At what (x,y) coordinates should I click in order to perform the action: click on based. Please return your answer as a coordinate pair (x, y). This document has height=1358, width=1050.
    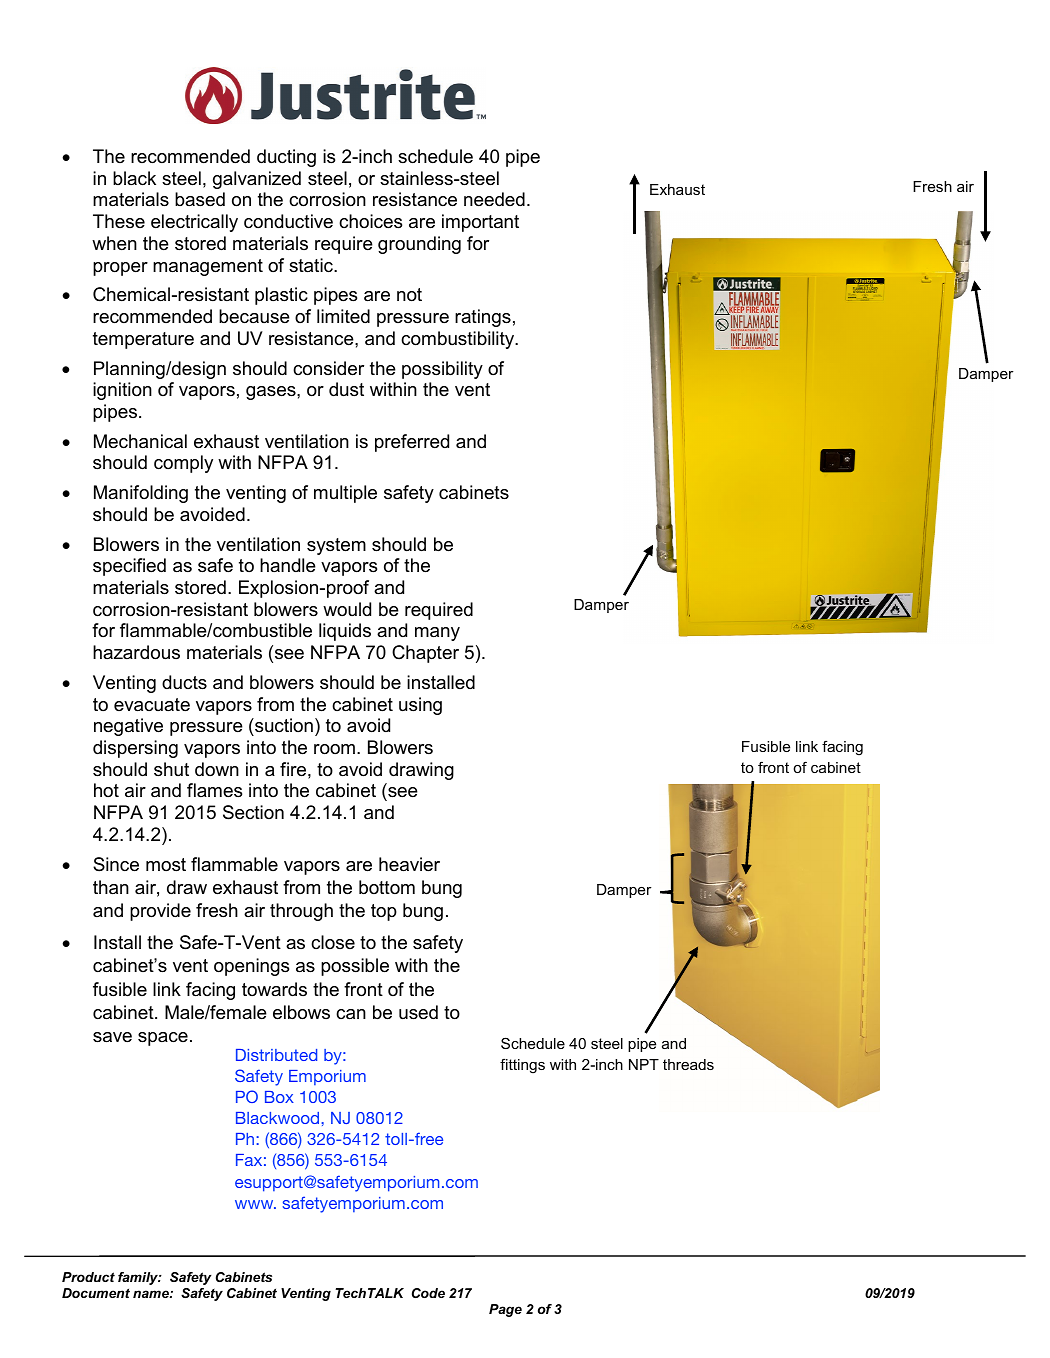
    Looking at the image, I should click on (200, 199).
